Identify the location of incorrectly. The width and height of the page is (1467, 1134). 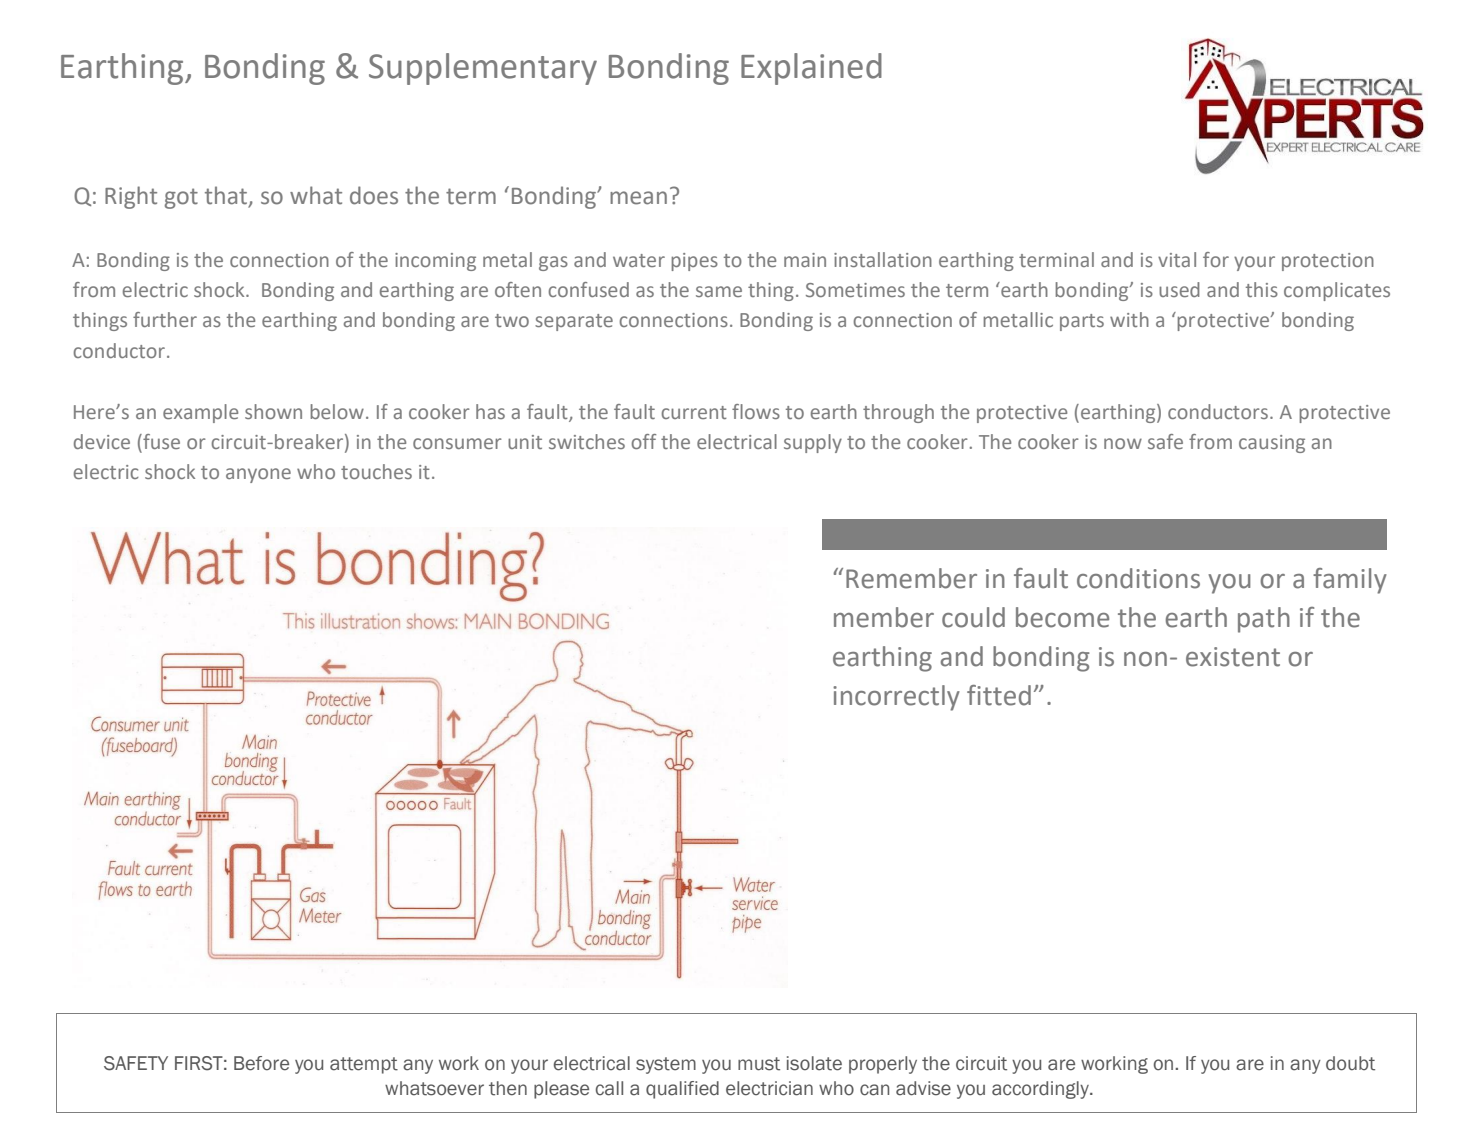
(896, 698).
